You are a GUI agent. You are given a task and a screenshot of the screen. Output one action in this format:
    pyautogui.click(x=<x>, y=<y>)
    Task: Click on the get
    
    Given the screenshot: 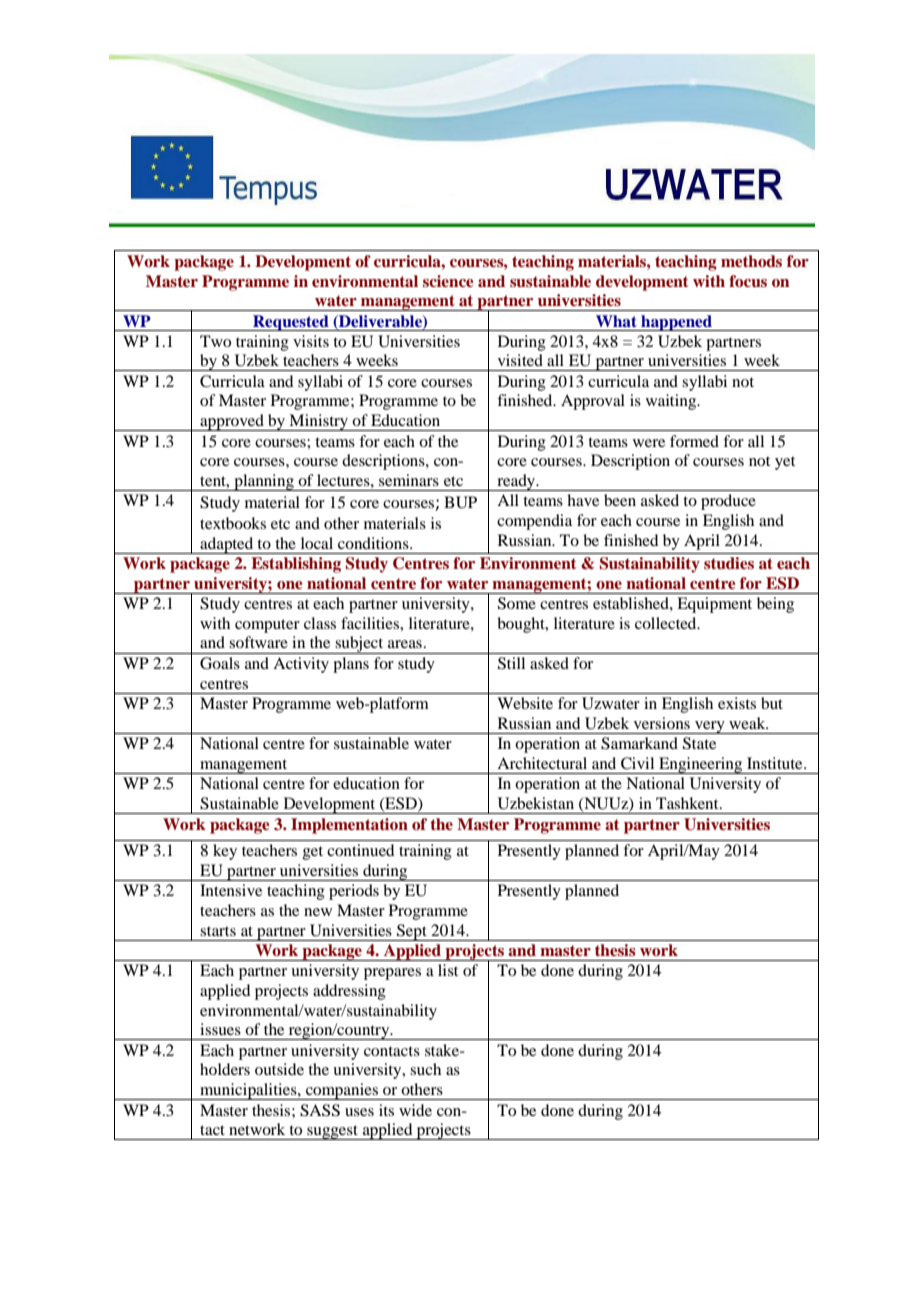 What is the action you would take?
    pyautogui.click(x=313, y=853)
